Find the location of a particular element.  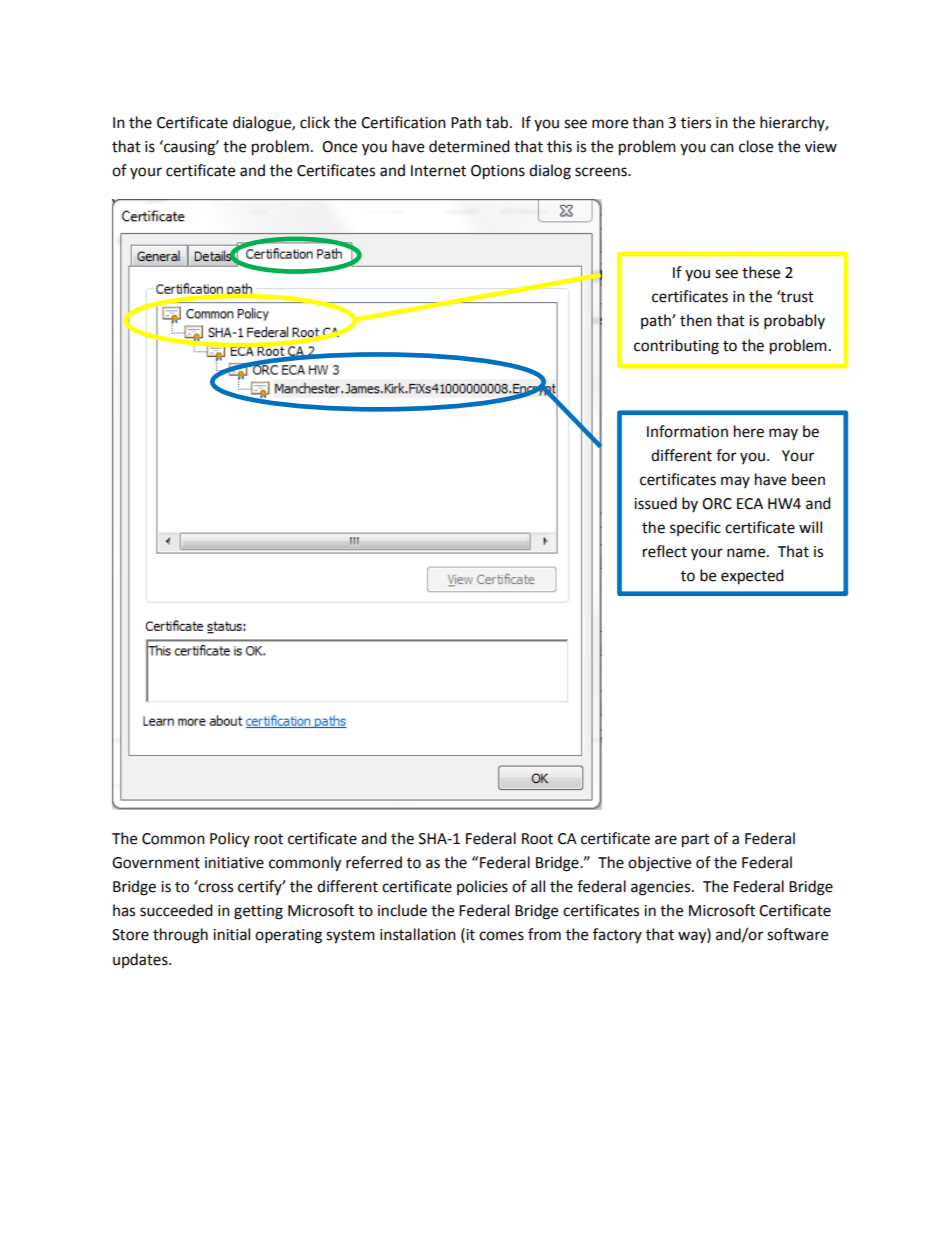

name is located at coordinates (747, 553).
